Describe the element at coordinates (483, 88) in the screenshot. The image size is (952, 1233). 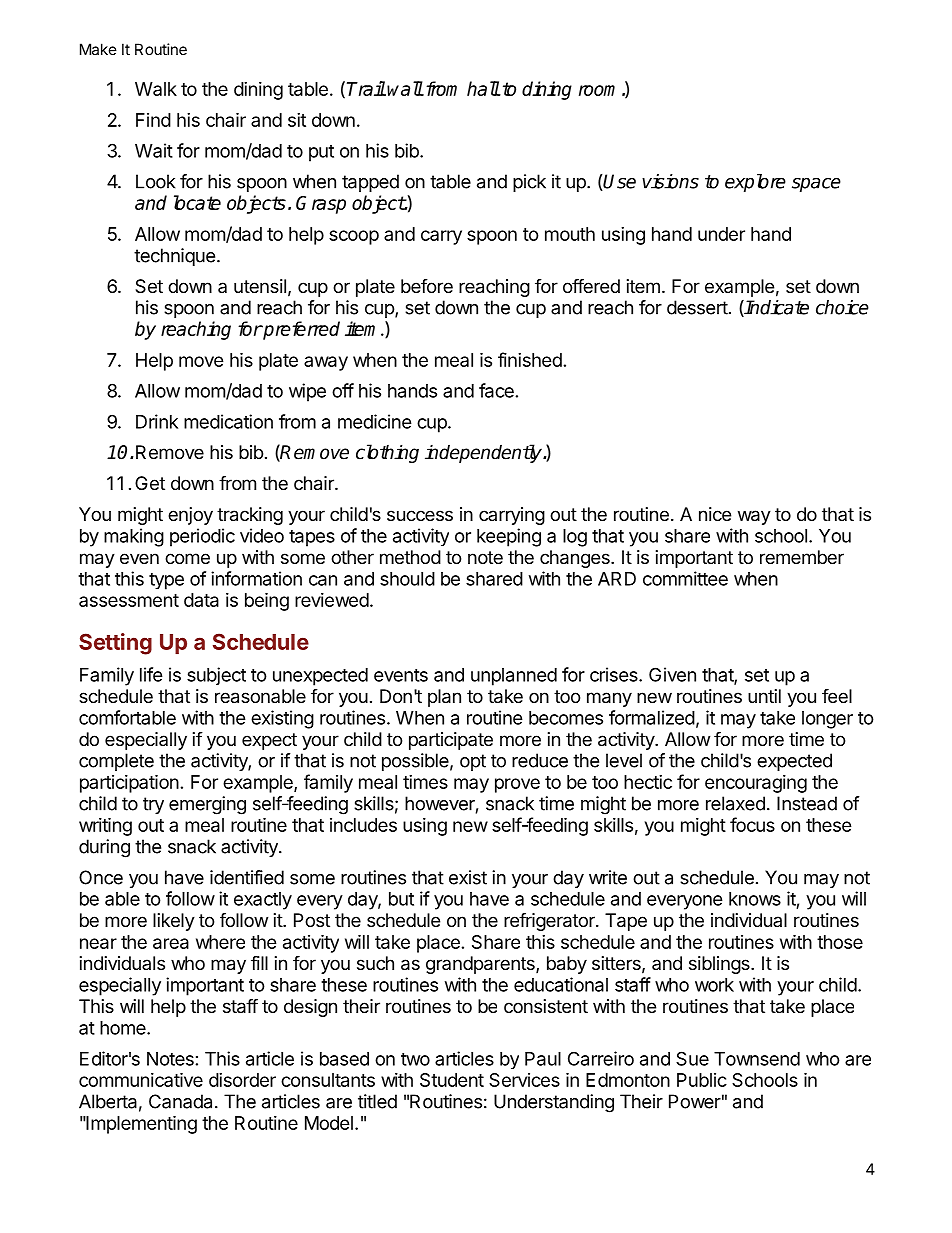
I see `hall` at that location.
